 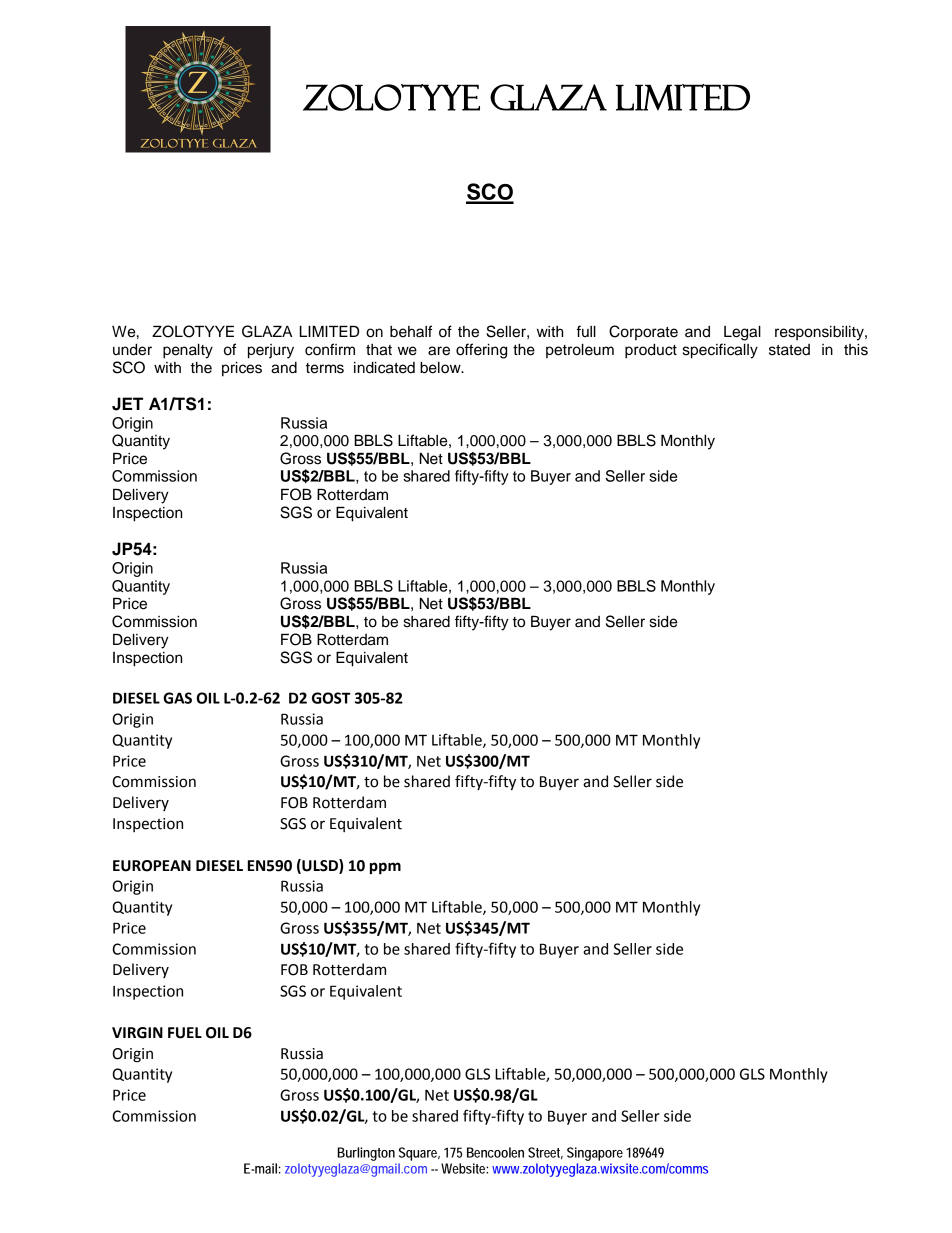 I want to click on offering, so click(x=481, y=351).
